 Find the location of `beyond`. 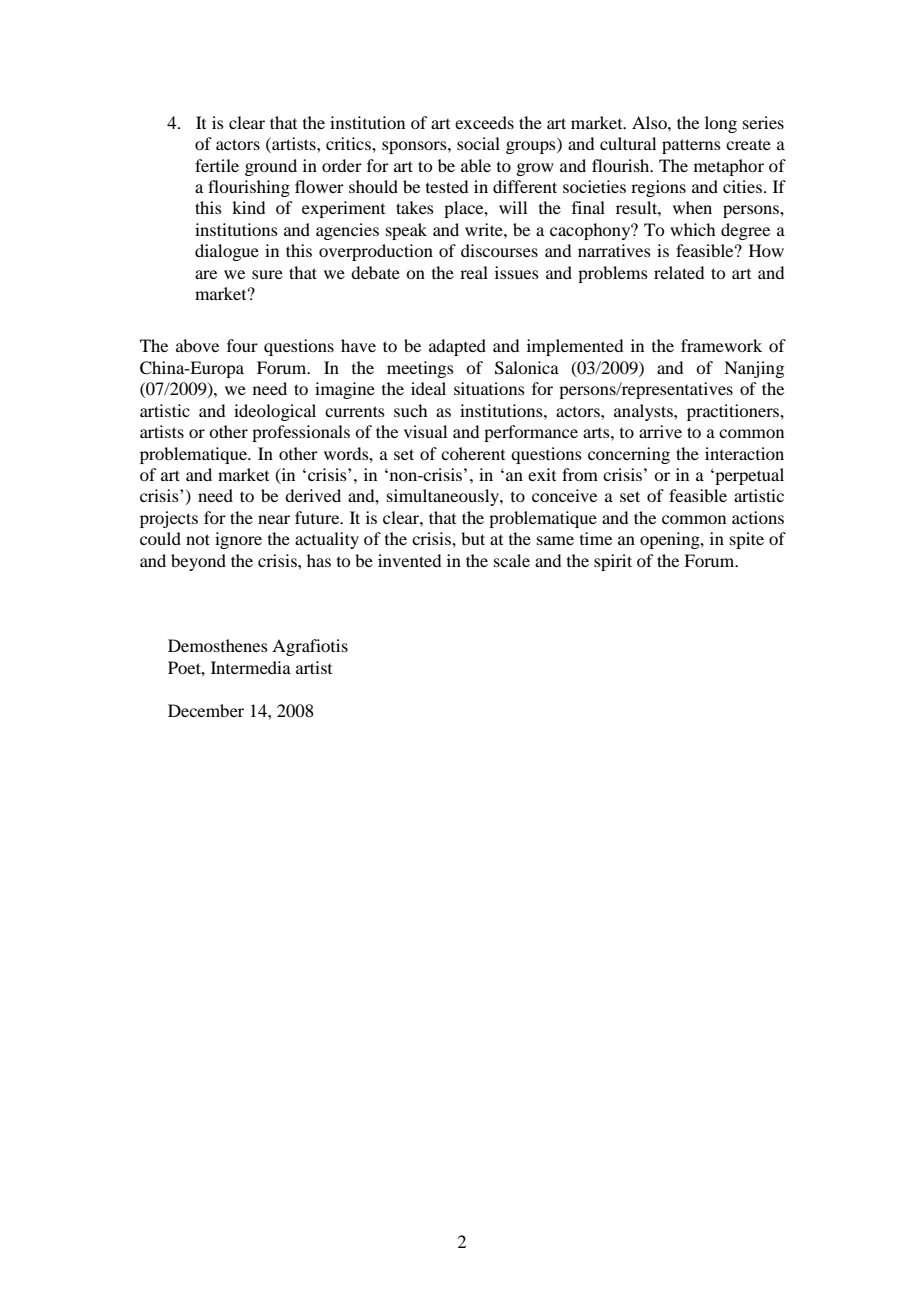

beyond is located at coordinates (198, 562).
